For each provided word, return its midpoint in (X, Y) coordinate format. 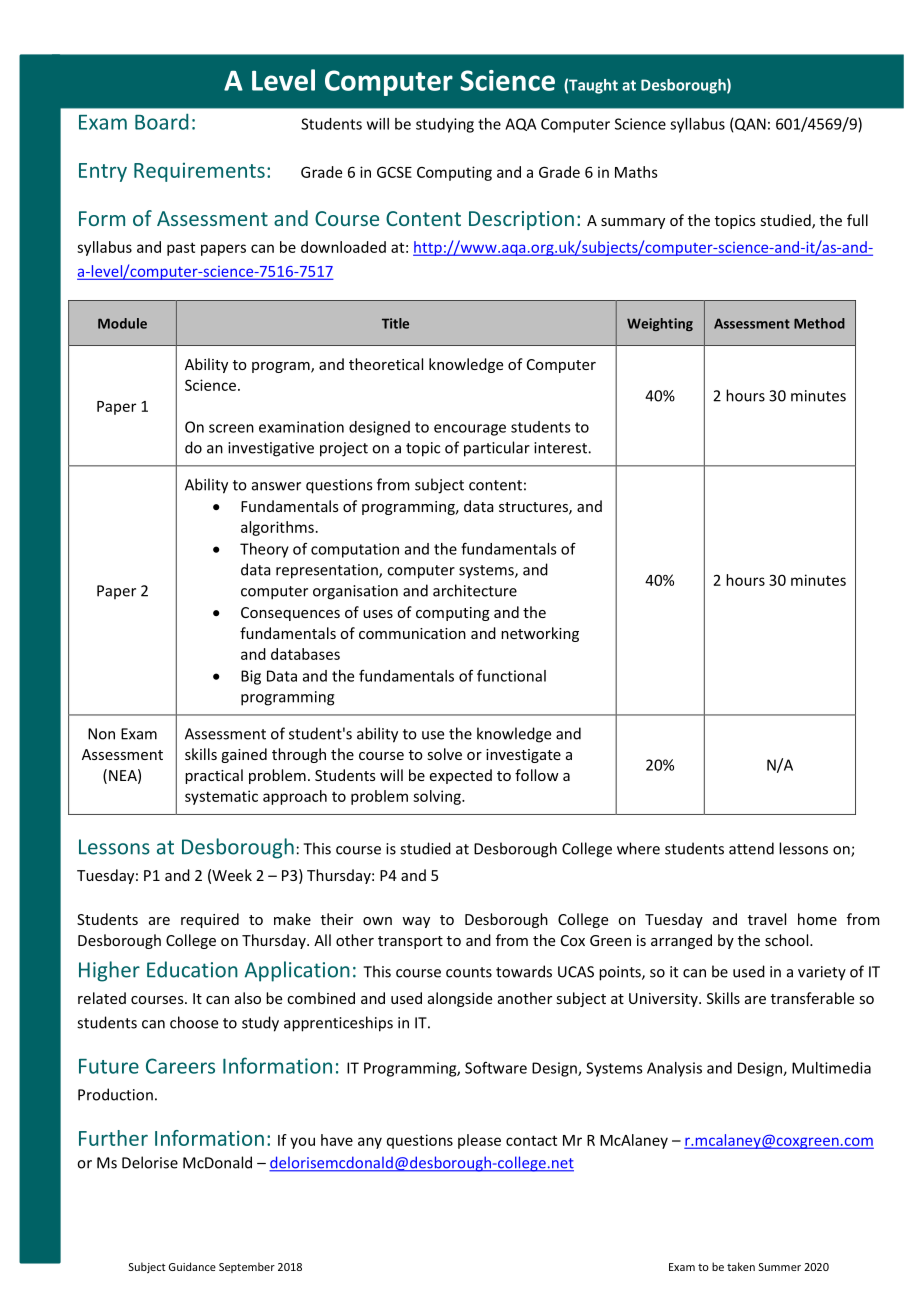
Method (819, 323)
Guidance (192, 1266)
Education (192, 969)
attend (751, 848)
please (479, 1141)
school (788, 940)
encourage (470, 430)
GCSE (394, 172)
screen (231, 428)
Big (251, 677)
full (857, 220)
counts (469, 972)
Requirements (199, 172)
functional (511, 676)
